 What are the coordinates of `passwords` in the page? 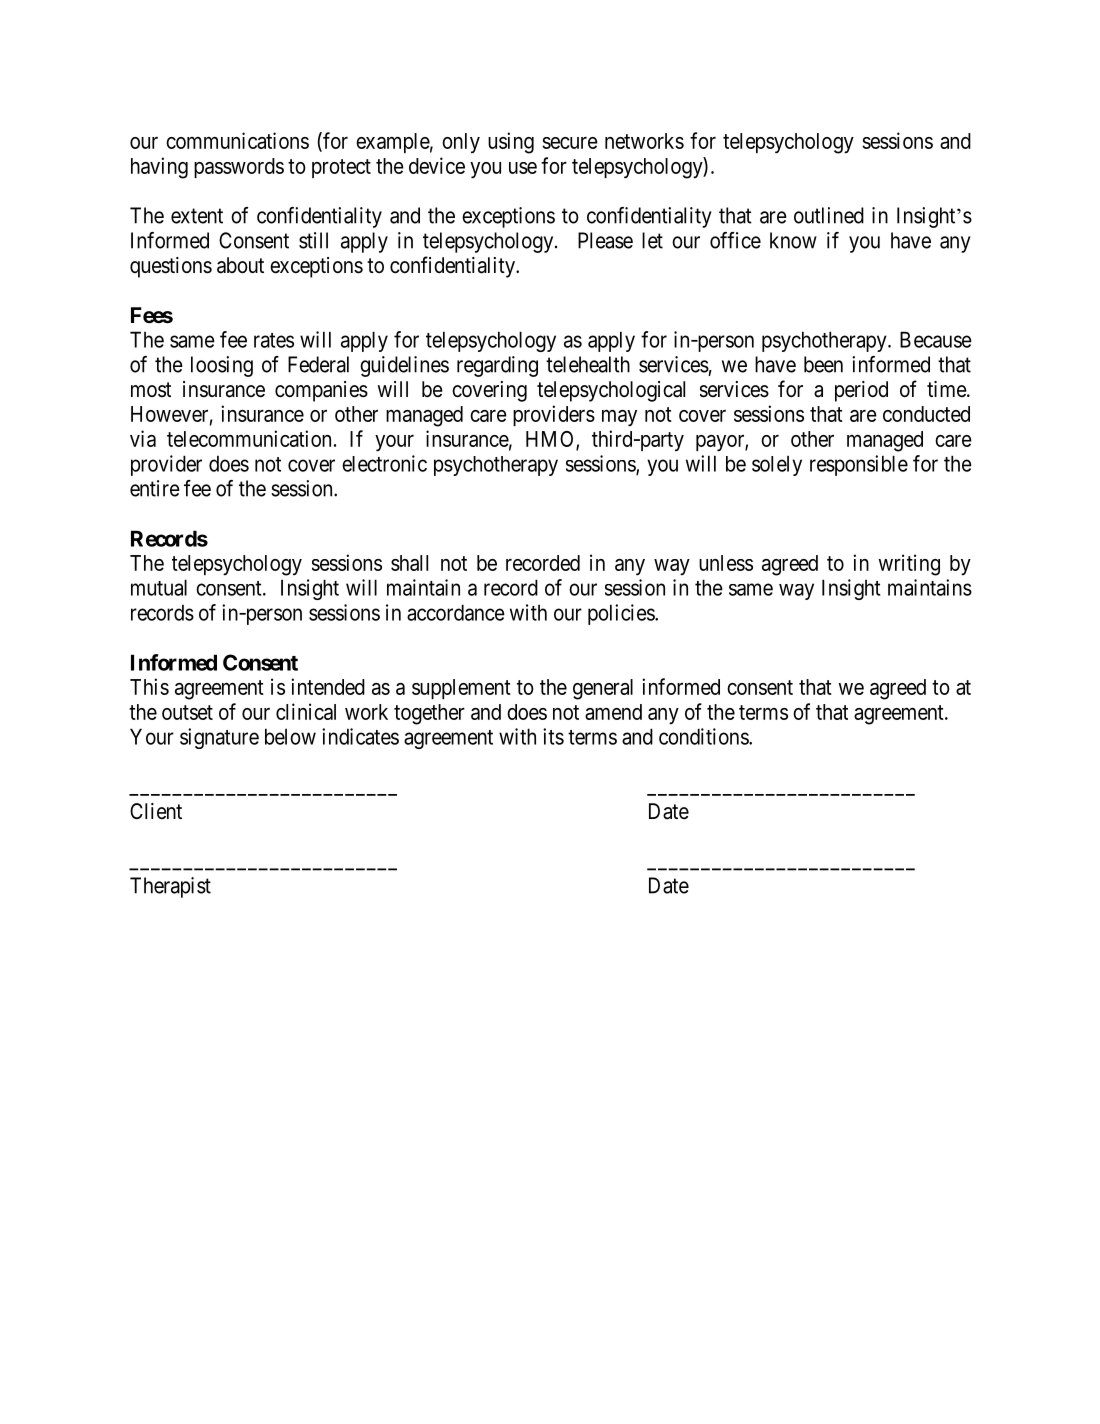 It's located at (239, 168).
